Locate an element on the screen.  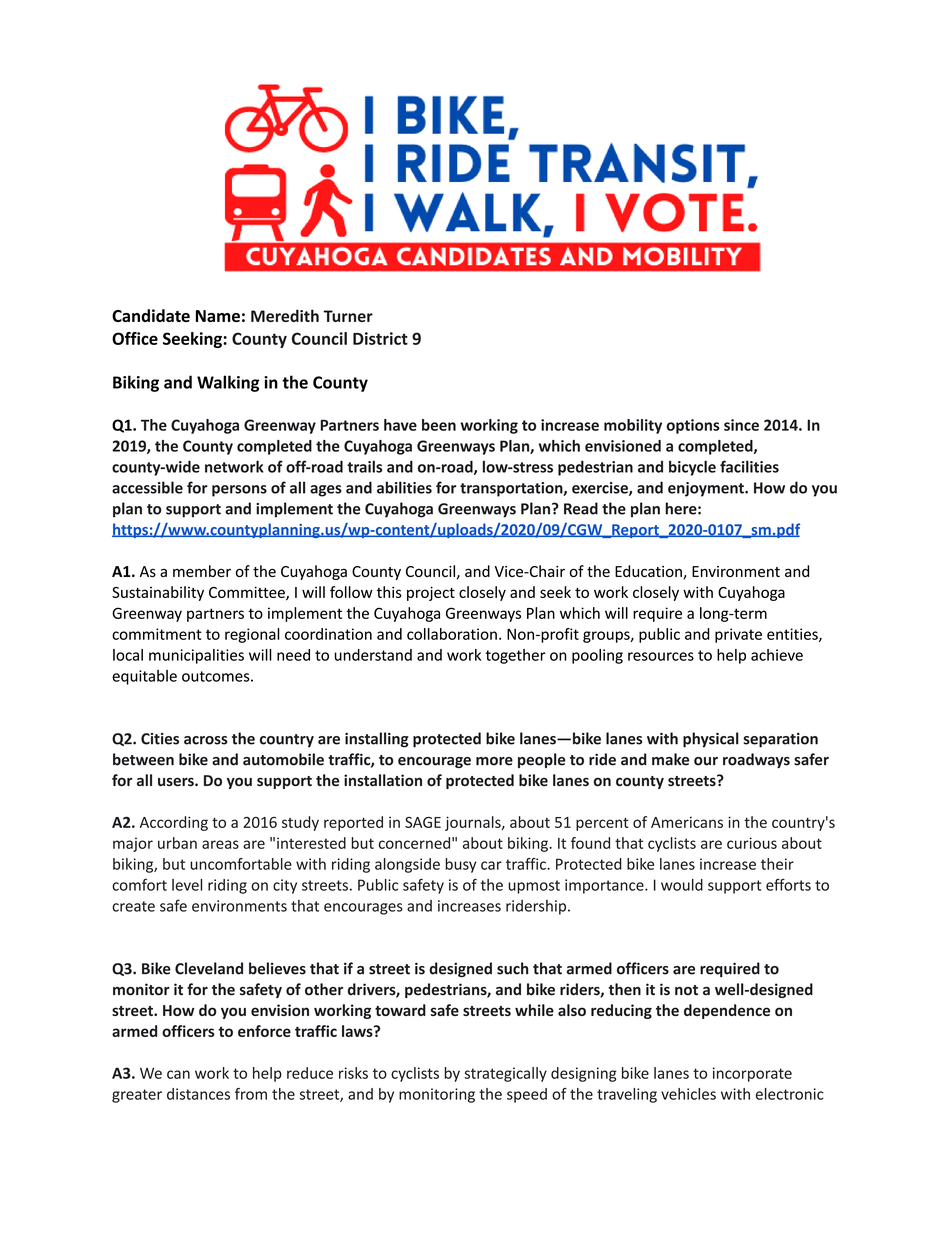
persons is located at coordinates (239, 491).
